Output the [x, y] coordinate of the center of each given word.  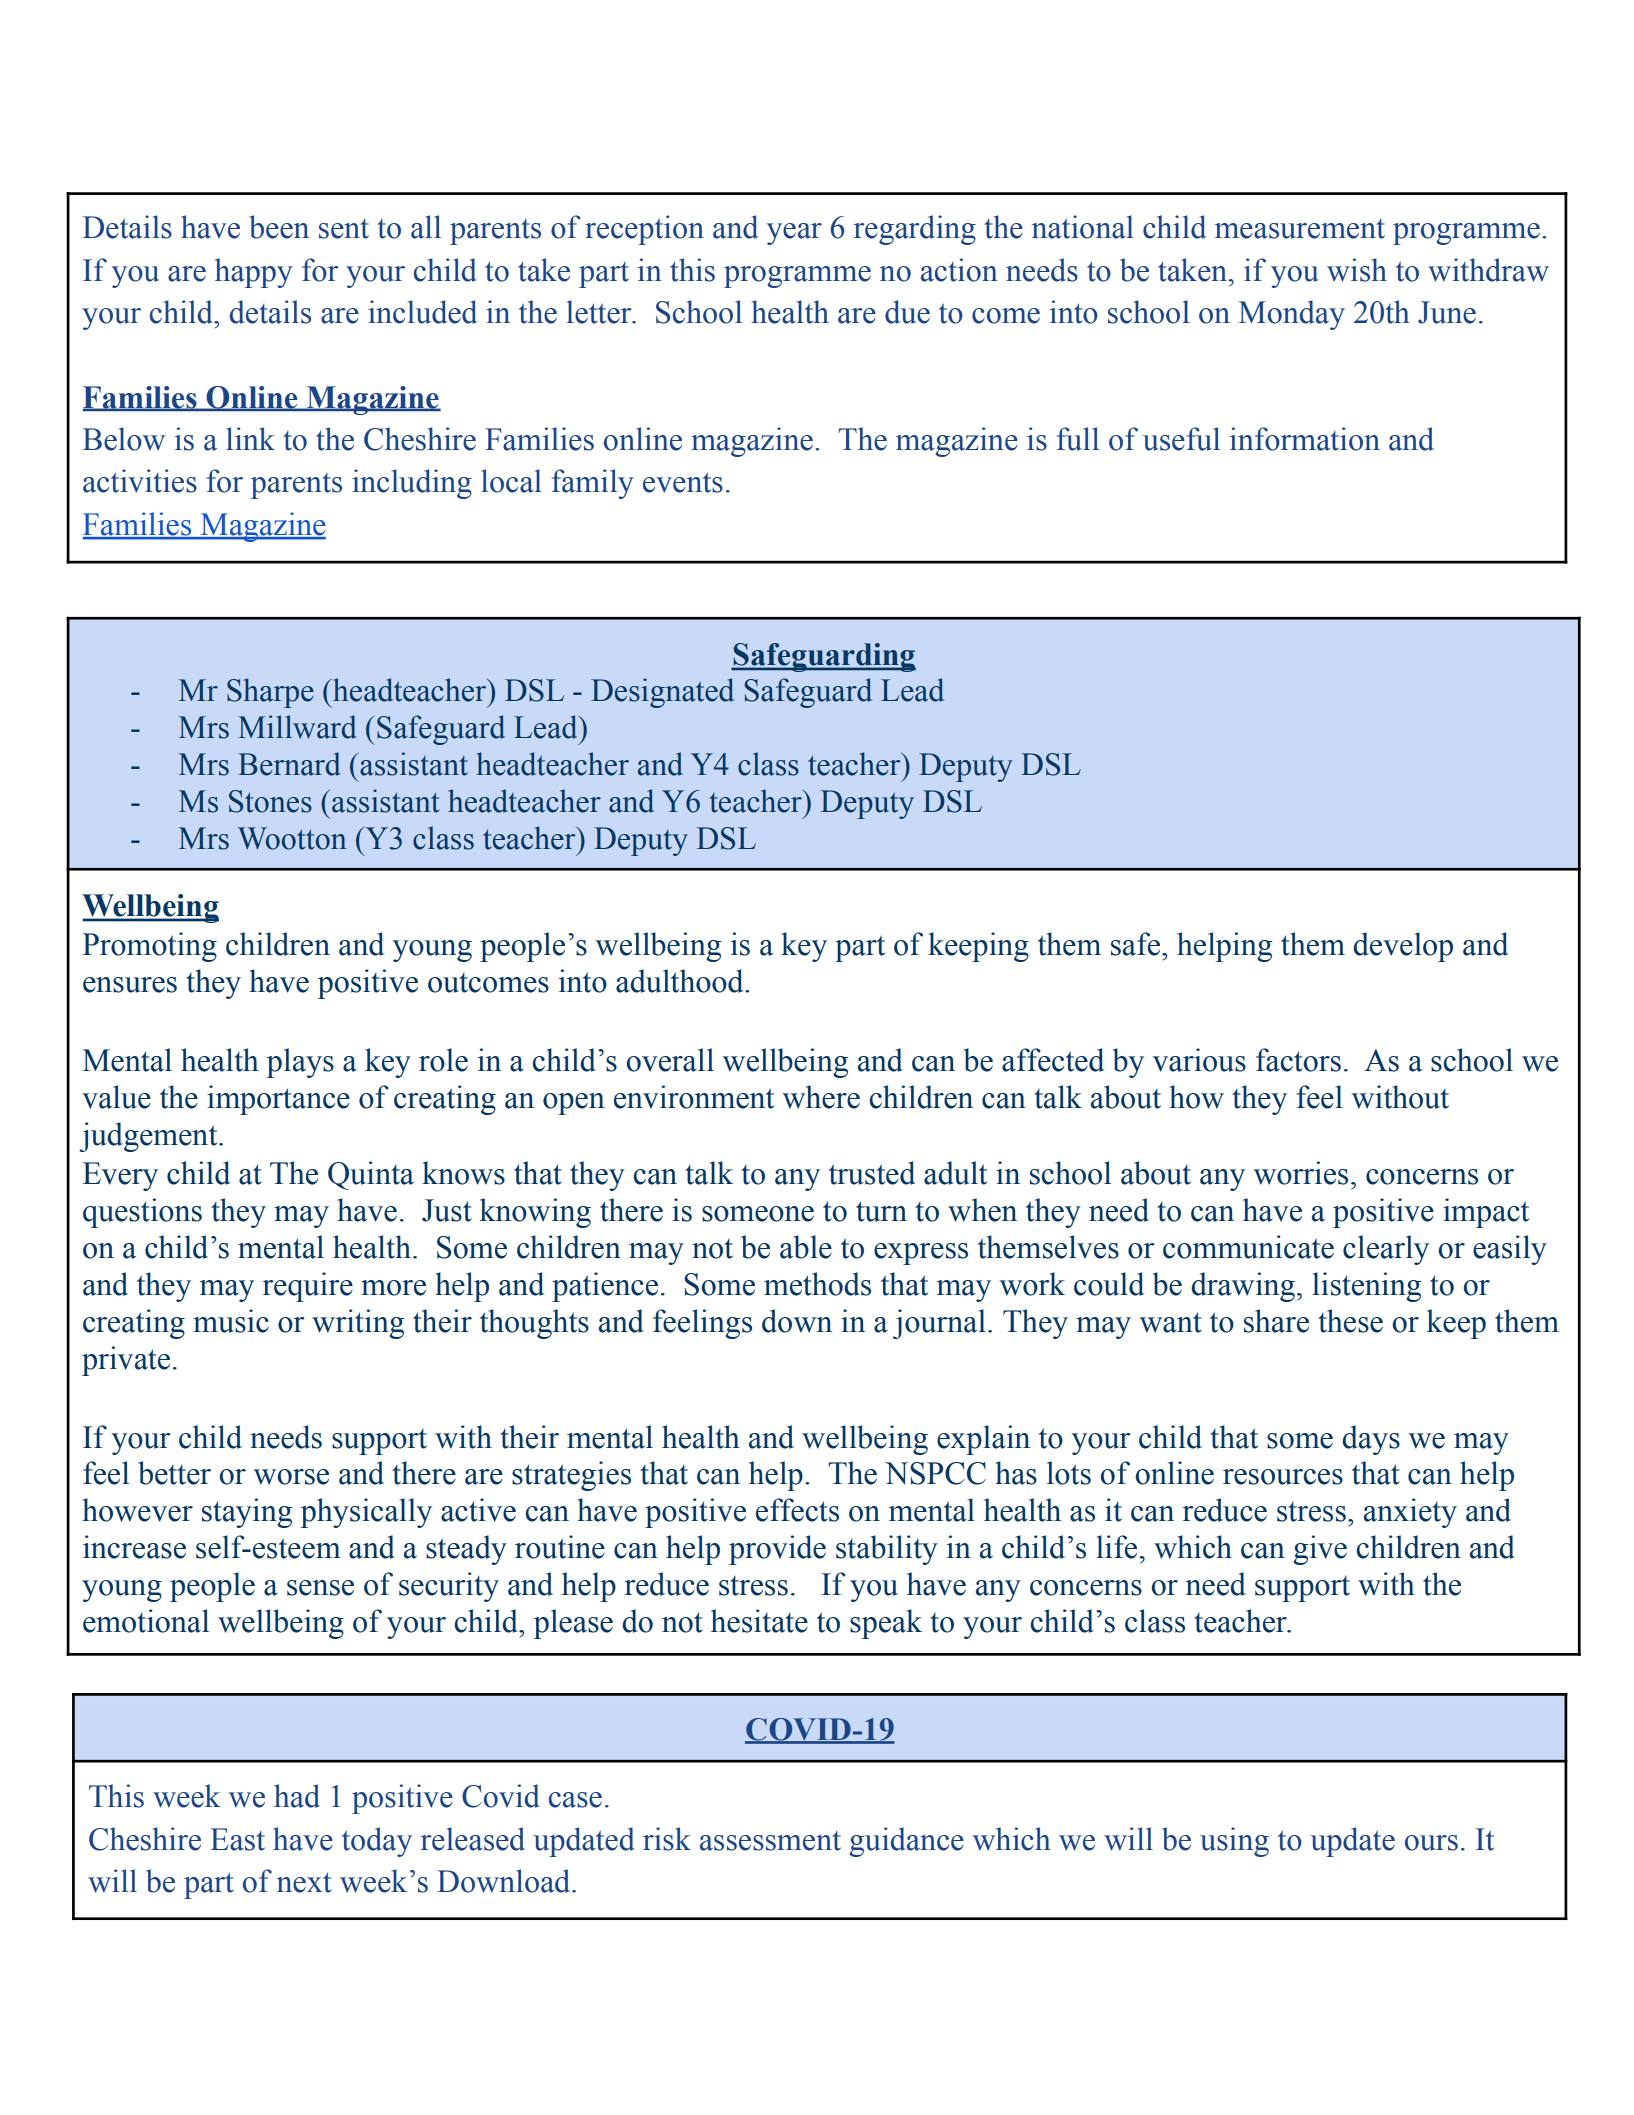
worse [291, 1477]
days [1371, 1440]
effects [797, 1510]
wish [1357, 270]
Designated [662, 693]
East [237, 1839]
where [821, 1097]
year [794, 234]
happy [254, 273]
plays [300, 1063]
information [1305, 439]
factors [1298, 1060]
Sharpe [270, 693]
